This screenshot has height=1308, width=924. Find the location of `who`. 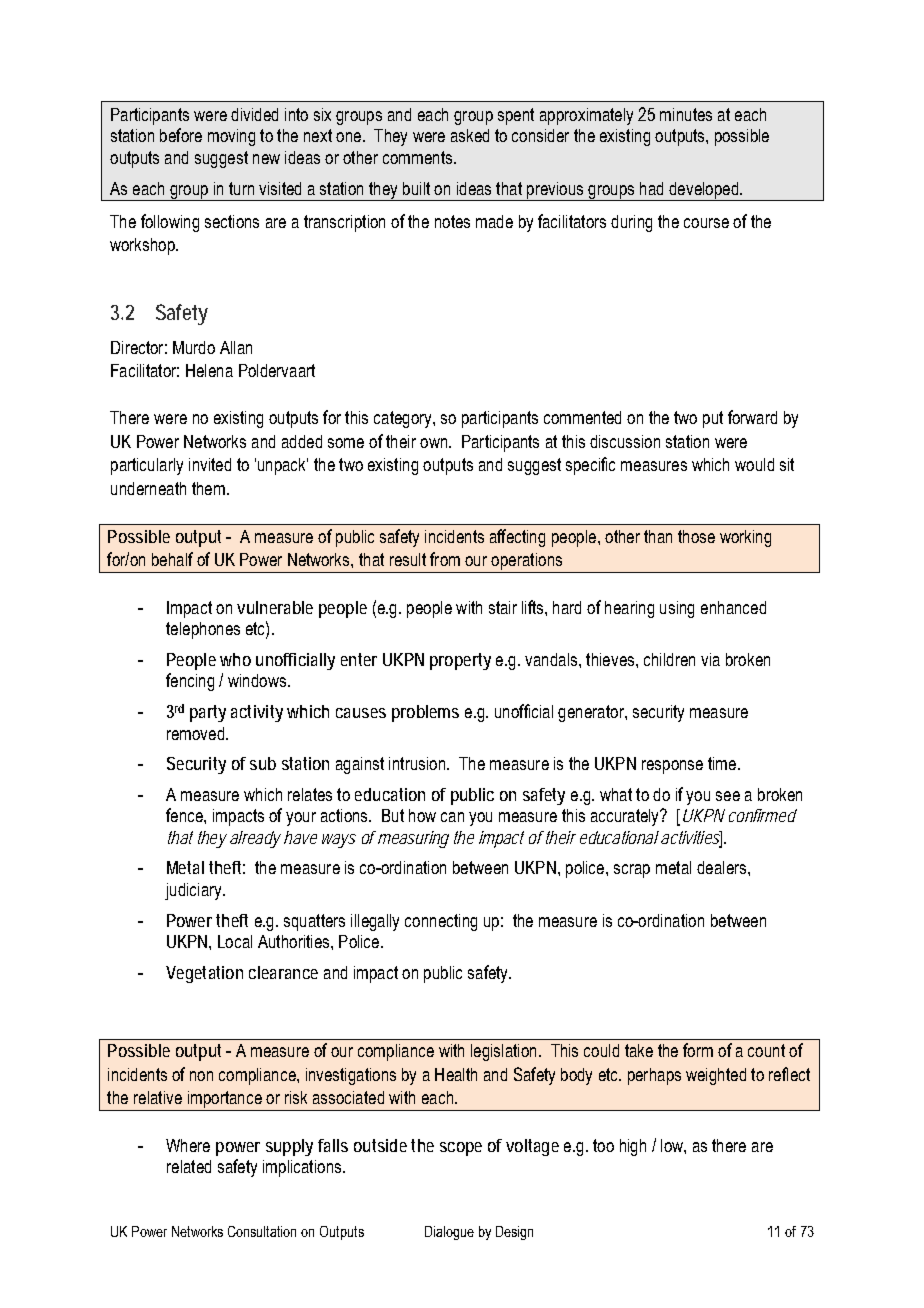

who is located at coordinates (235, 659).
